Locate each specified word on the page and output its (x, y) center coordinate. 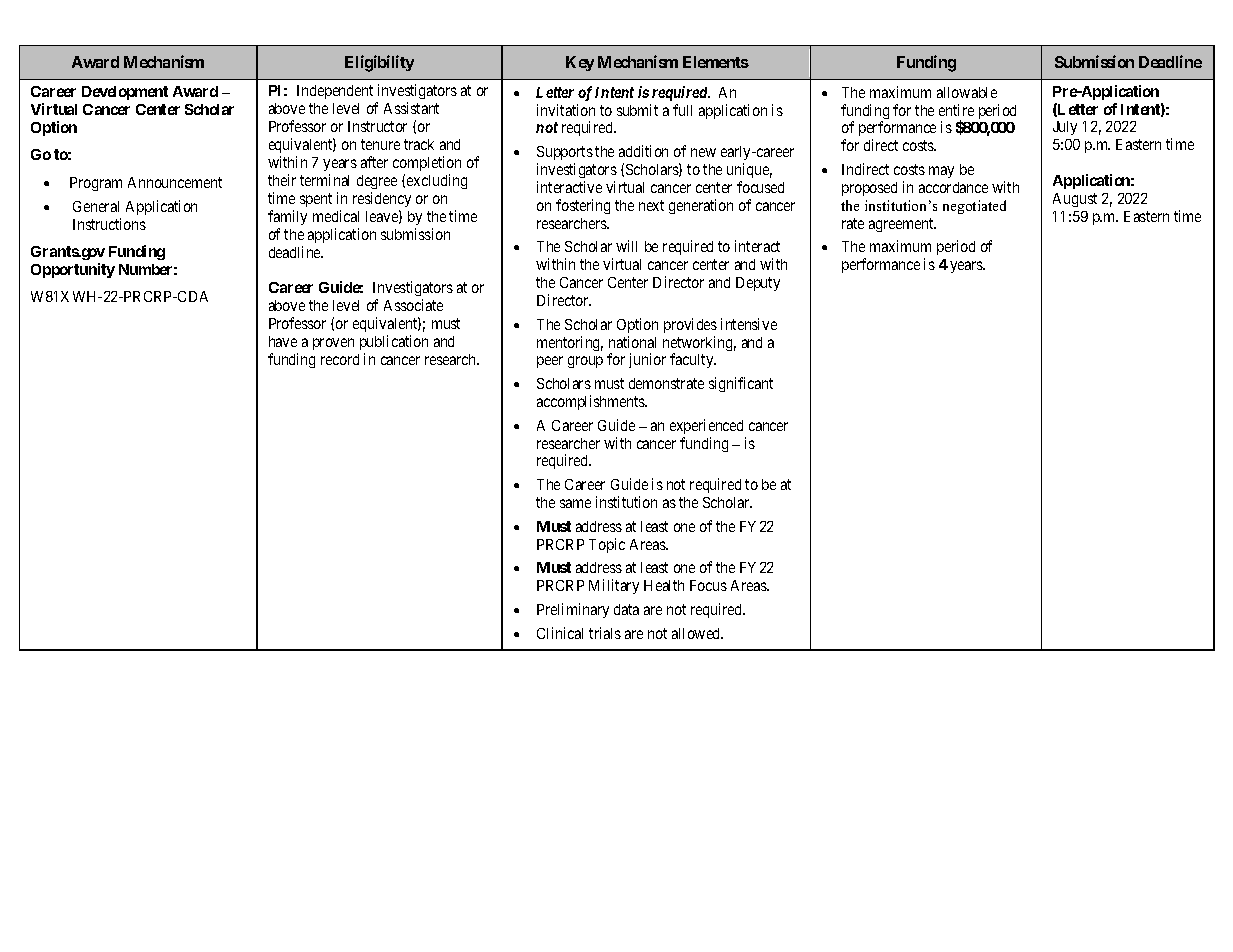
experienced (706, 426)
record (340, 359)
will (626, 246)
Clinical (560, 633)
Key (580, 63)
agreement (902, 225)
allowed (697, 633)
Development (125, 93)
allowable (967, 92)
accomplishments (592, 402)
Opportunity (73, 270)
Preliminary (573, 610)
